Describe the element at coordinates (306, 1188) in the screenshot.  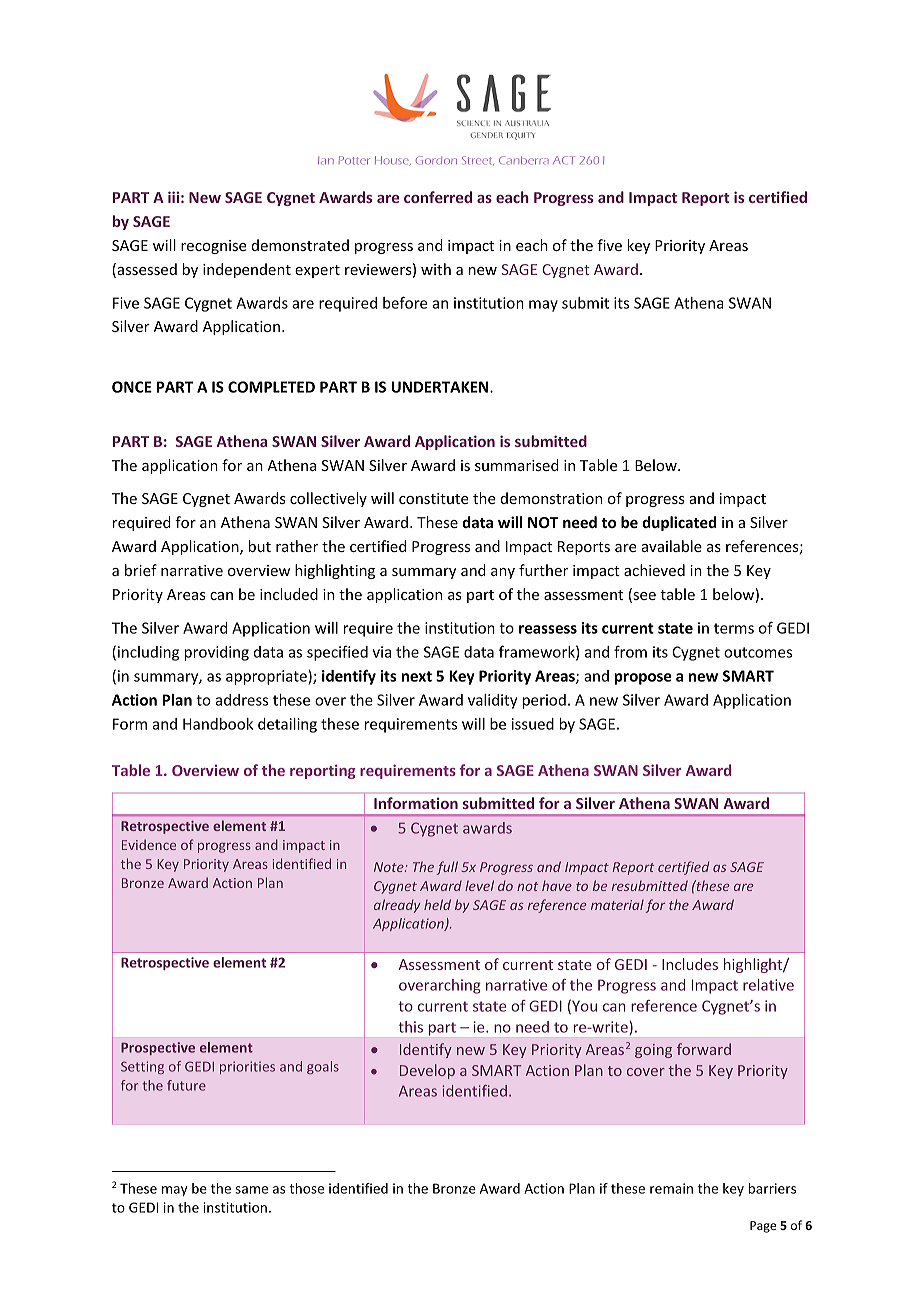
I see `those` at that location.
